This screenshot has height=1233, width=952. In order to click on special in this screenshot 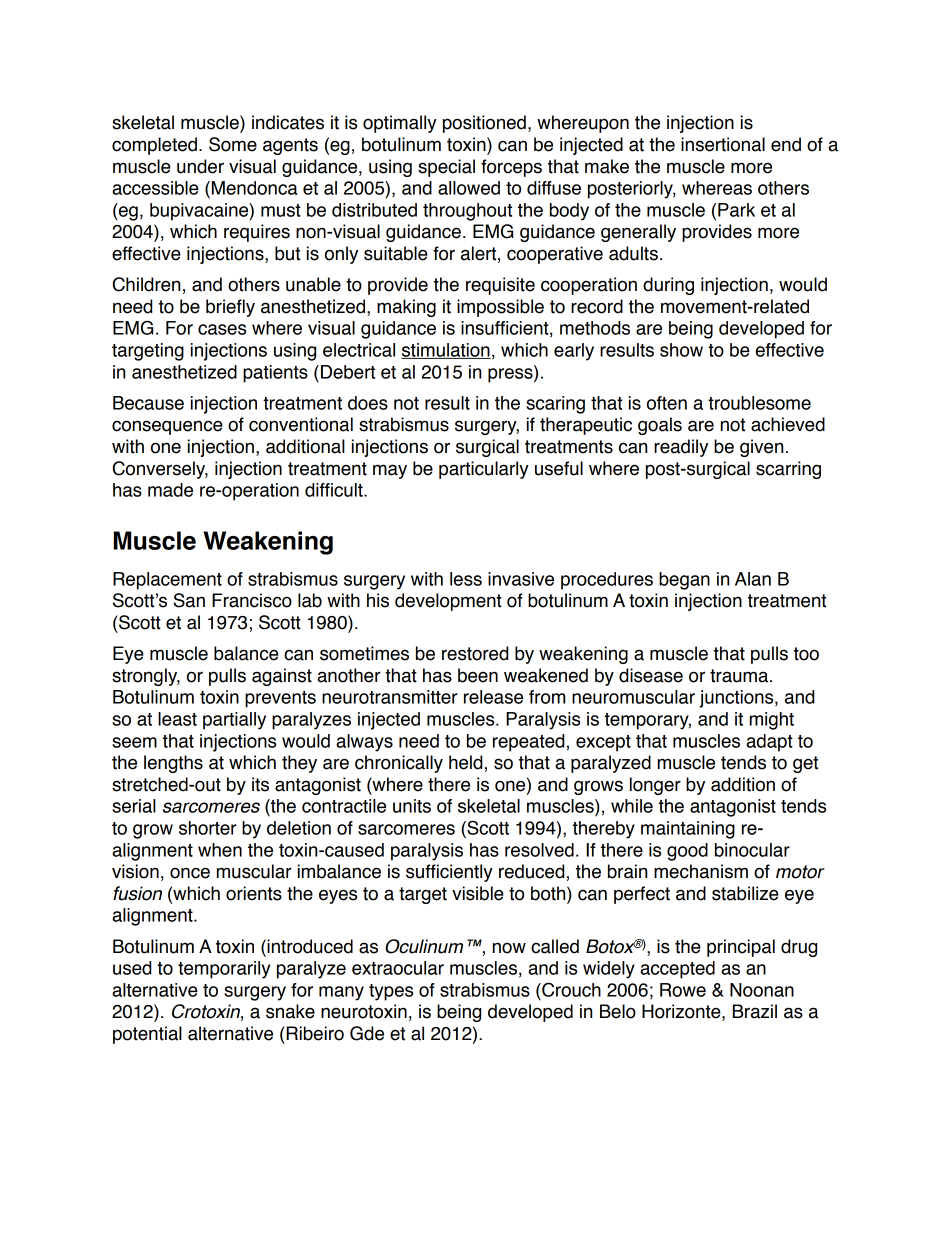, I will do `click(446, 168)`.
